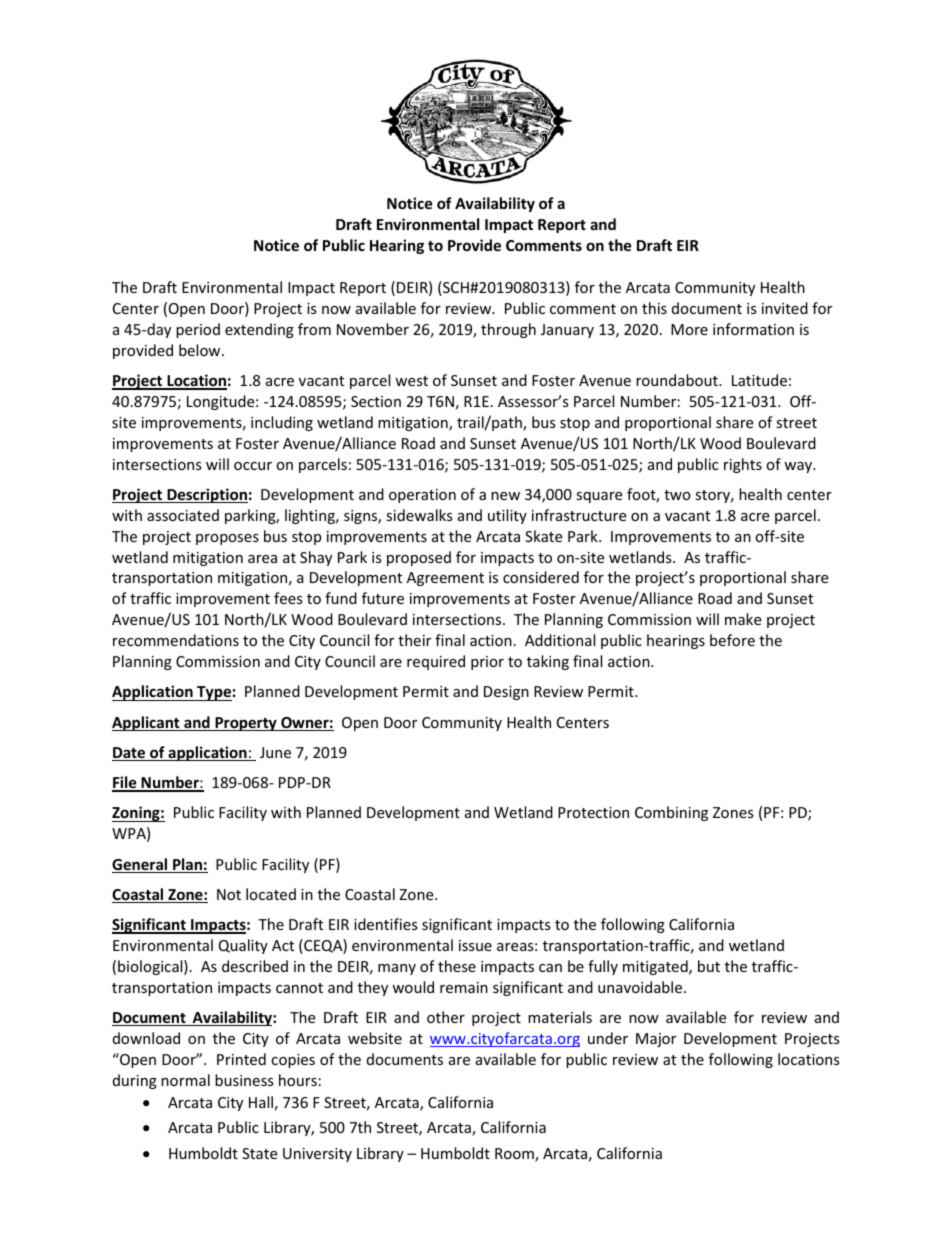 The image size is (952, 1233). What do you see at coordinates (515, 1155) in the page?
I see `Room` at bounding box center [515, 1155].
